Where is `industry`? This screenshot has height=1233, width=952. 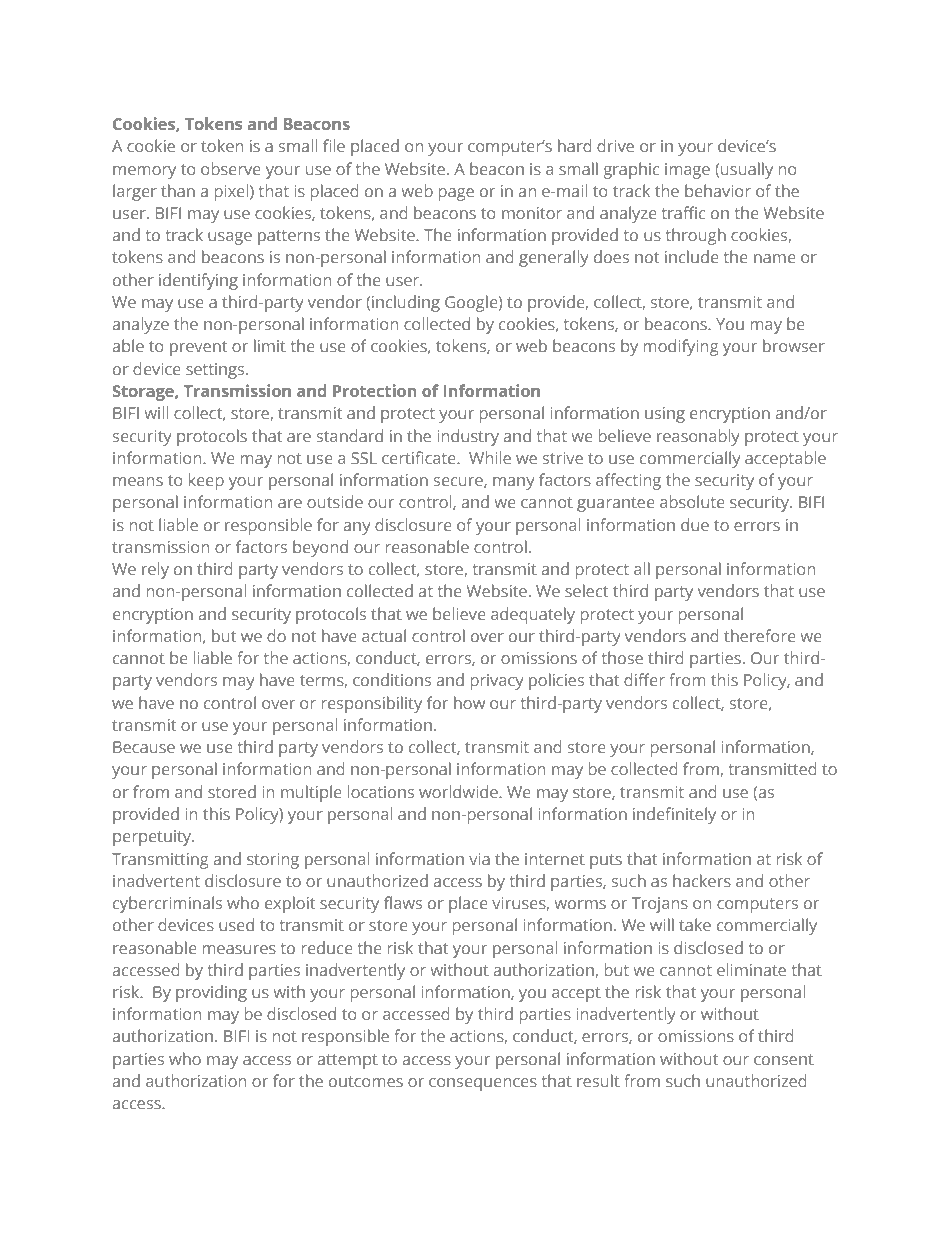
industry is located at coordinates (468, 437).
